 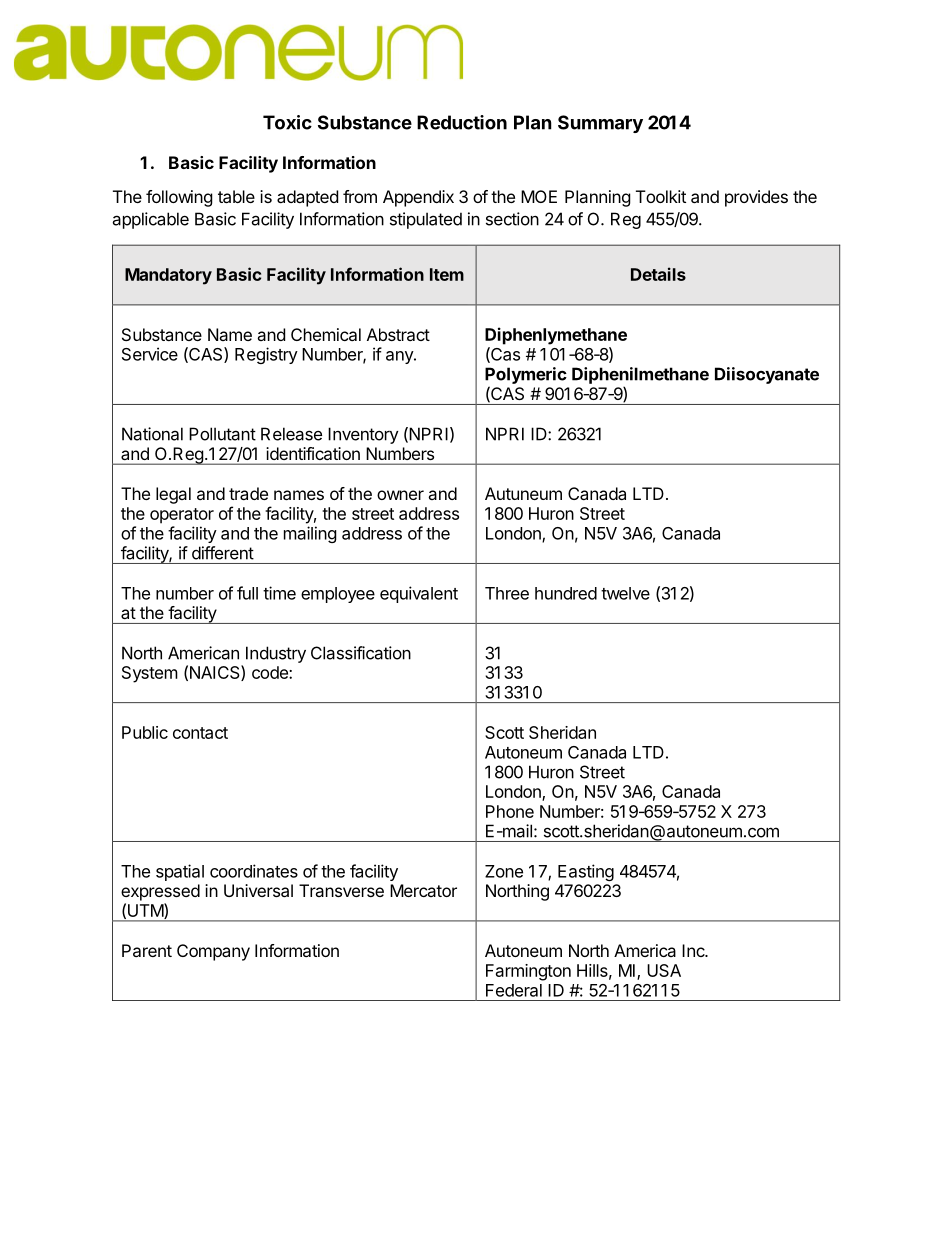 I want to click on table, so click(x=236, y=196).
